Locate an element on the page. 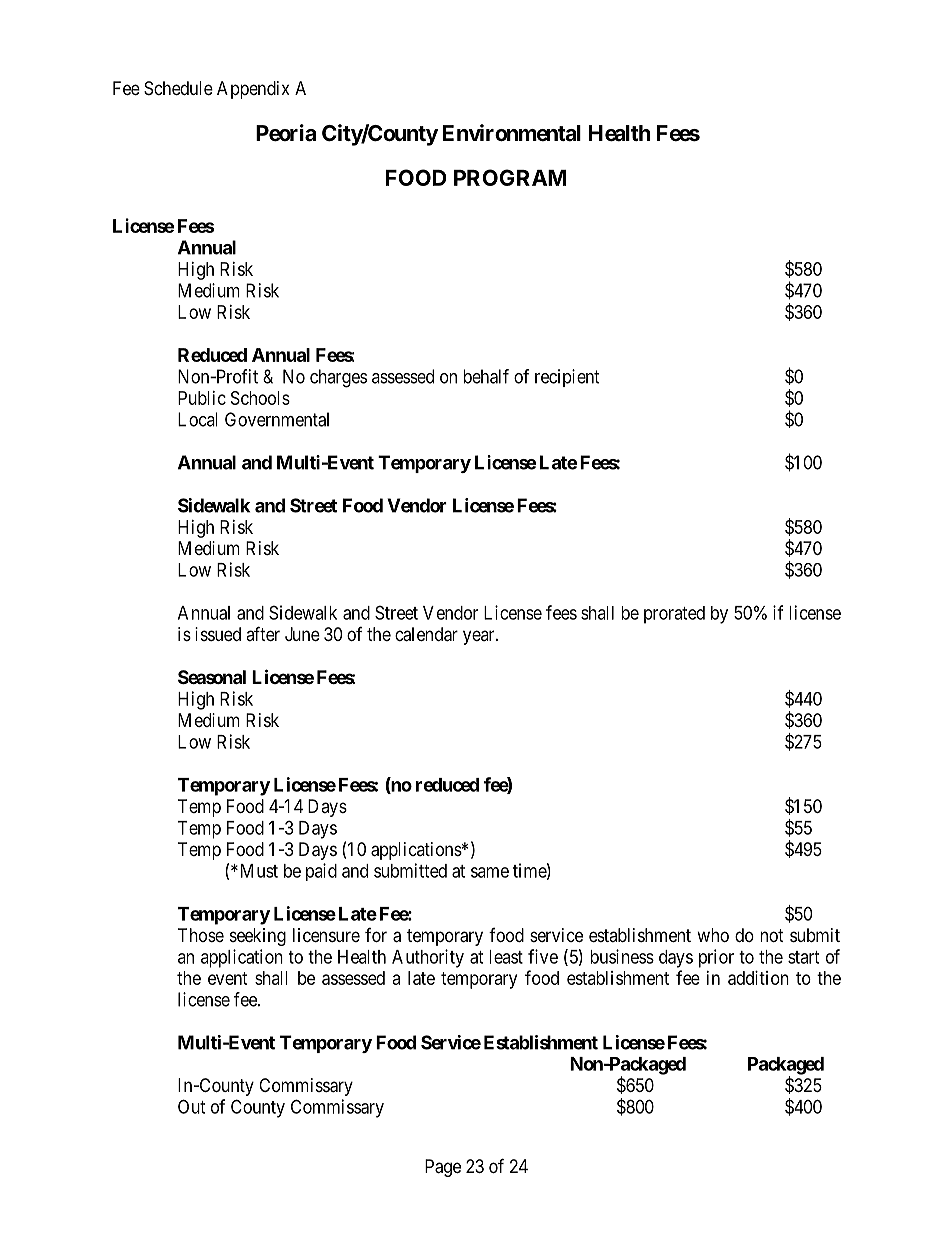 Image resolution: width=952 pixels, height=1233 pixels. Appendix is located at coordinates (253, 90).
